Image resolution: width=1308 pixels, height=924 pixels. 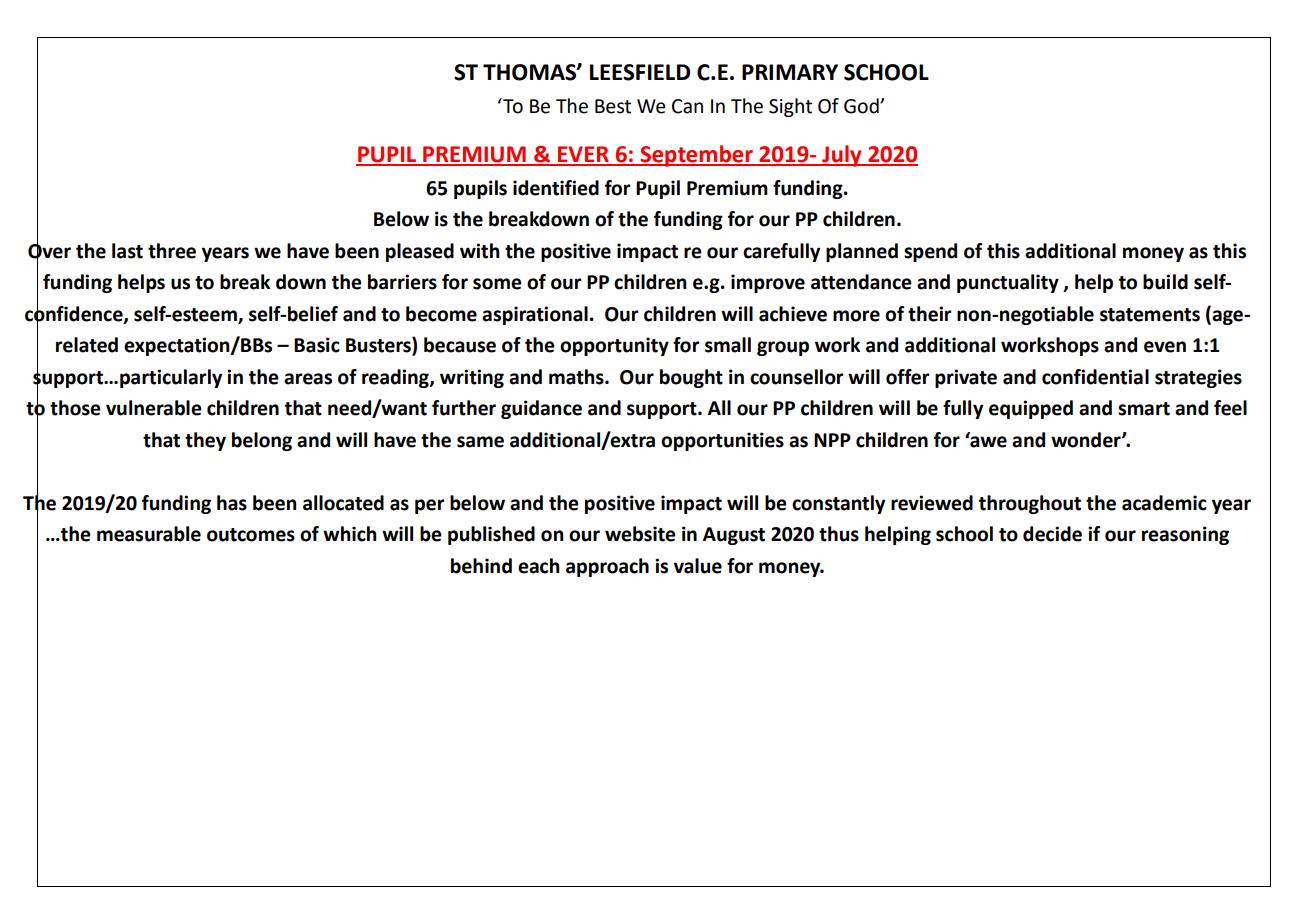 What do you see at coordinates (1150, 315) in the screenshot?
I see `statements` at bounding box center [1150, 315].
